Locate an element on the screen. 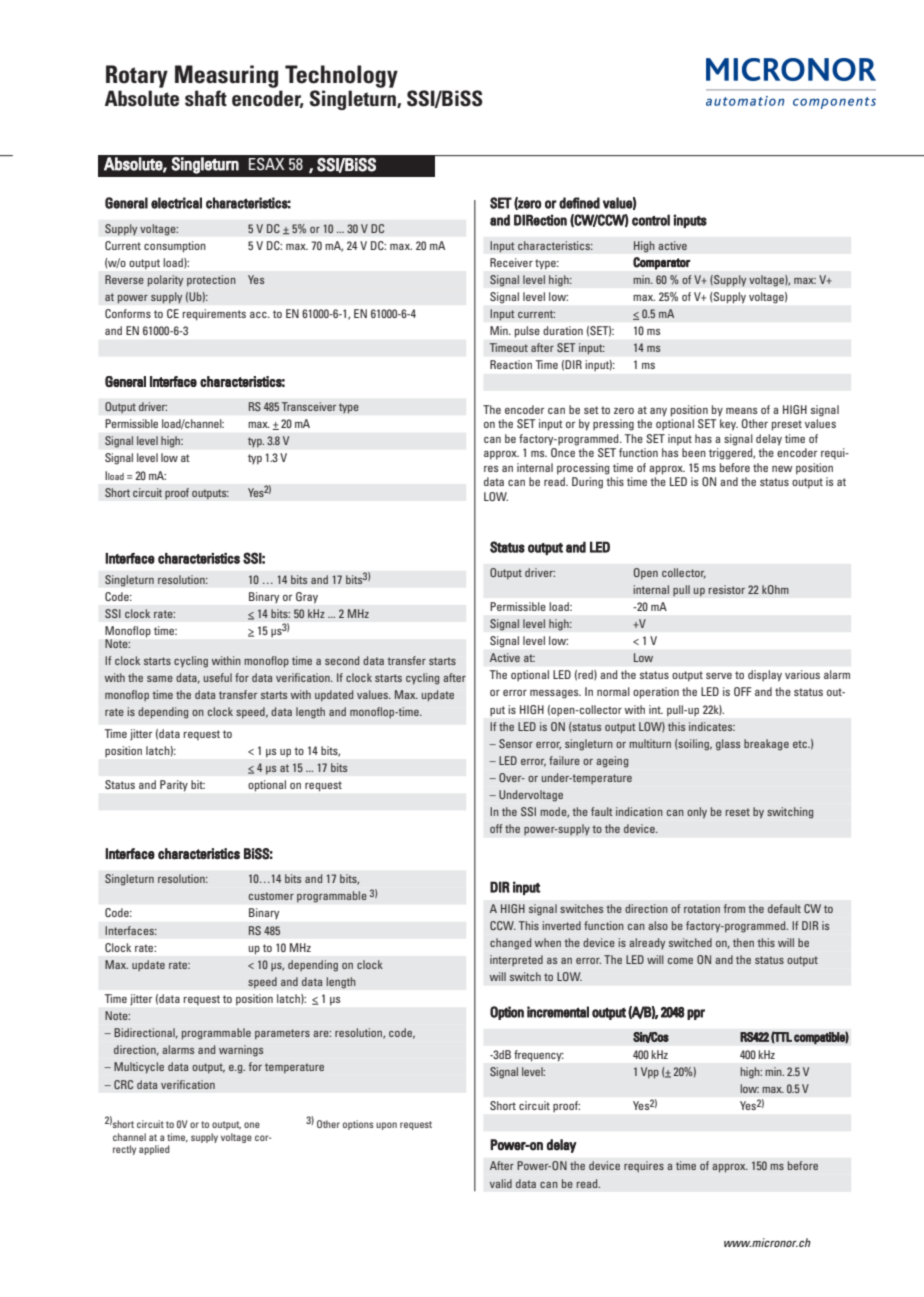  valid is located at coordinates (501, 1183).
